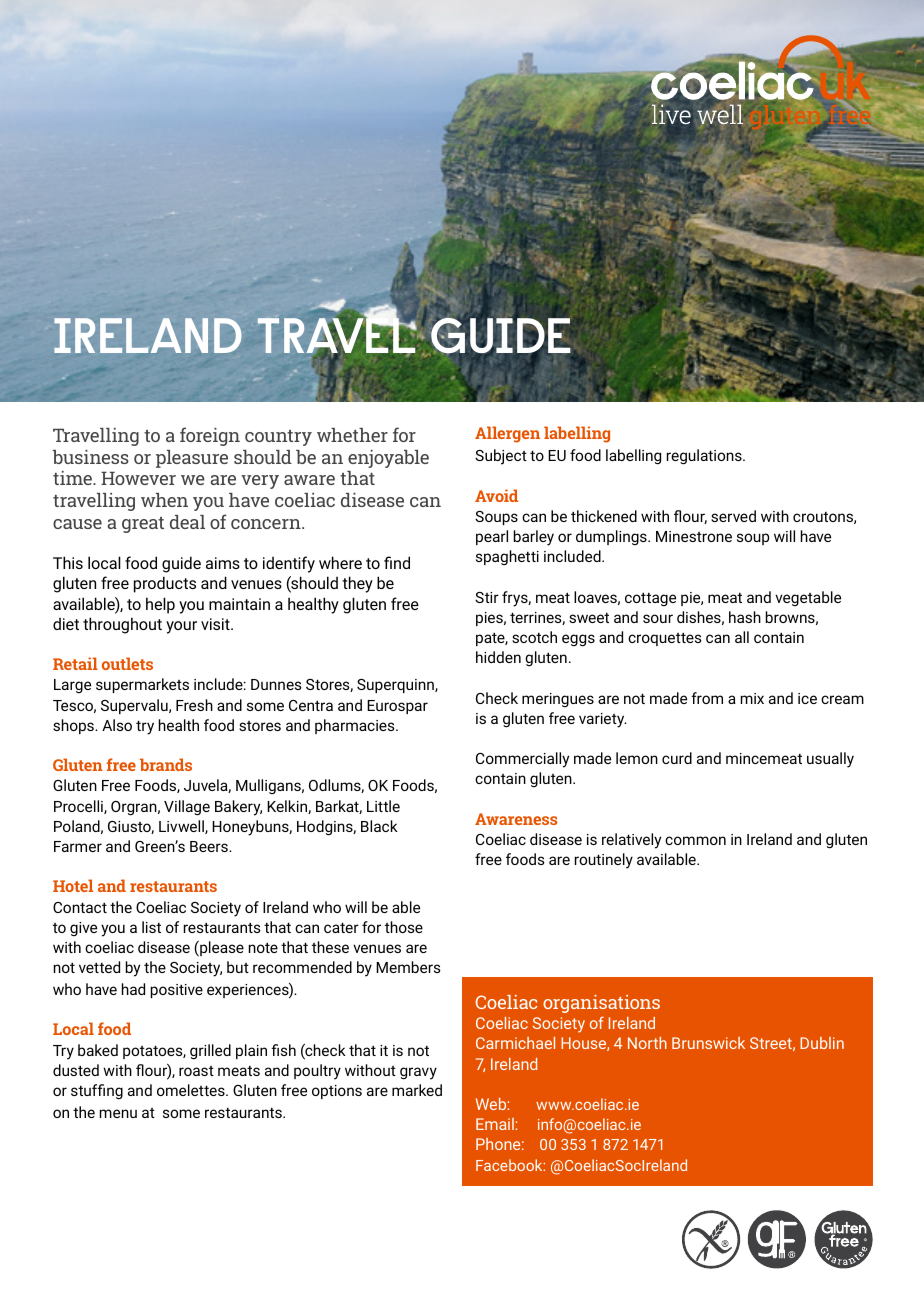  Describe the element at coordinates (127, 663) in the document. I see `outlets` at that location.
